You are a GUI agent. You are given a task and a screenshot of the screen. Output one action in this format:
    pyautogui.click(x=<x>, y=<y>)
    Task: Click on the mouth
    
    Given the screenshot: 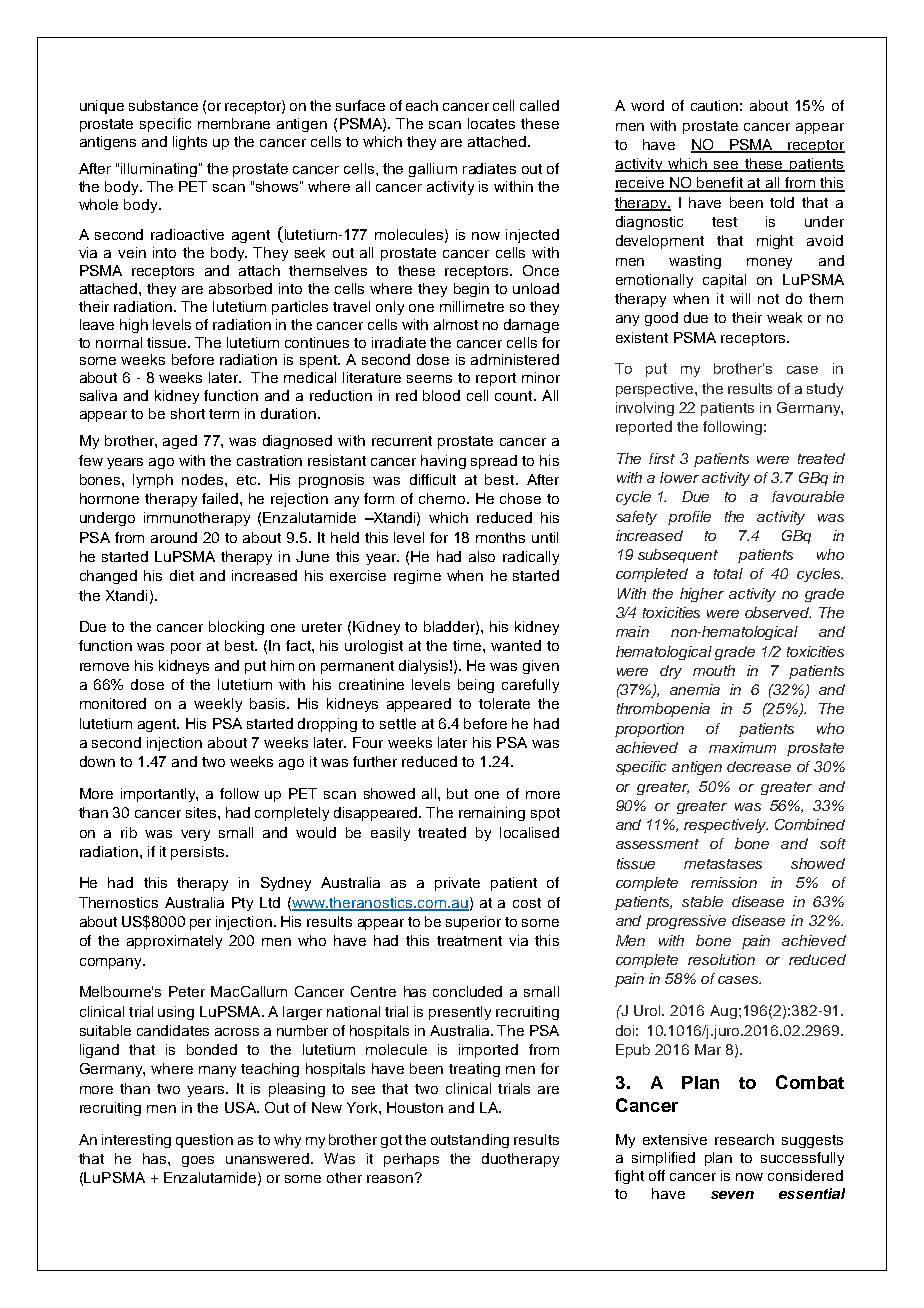 What is the action you would take?
    pyautogui.click(x=714, y=670)
